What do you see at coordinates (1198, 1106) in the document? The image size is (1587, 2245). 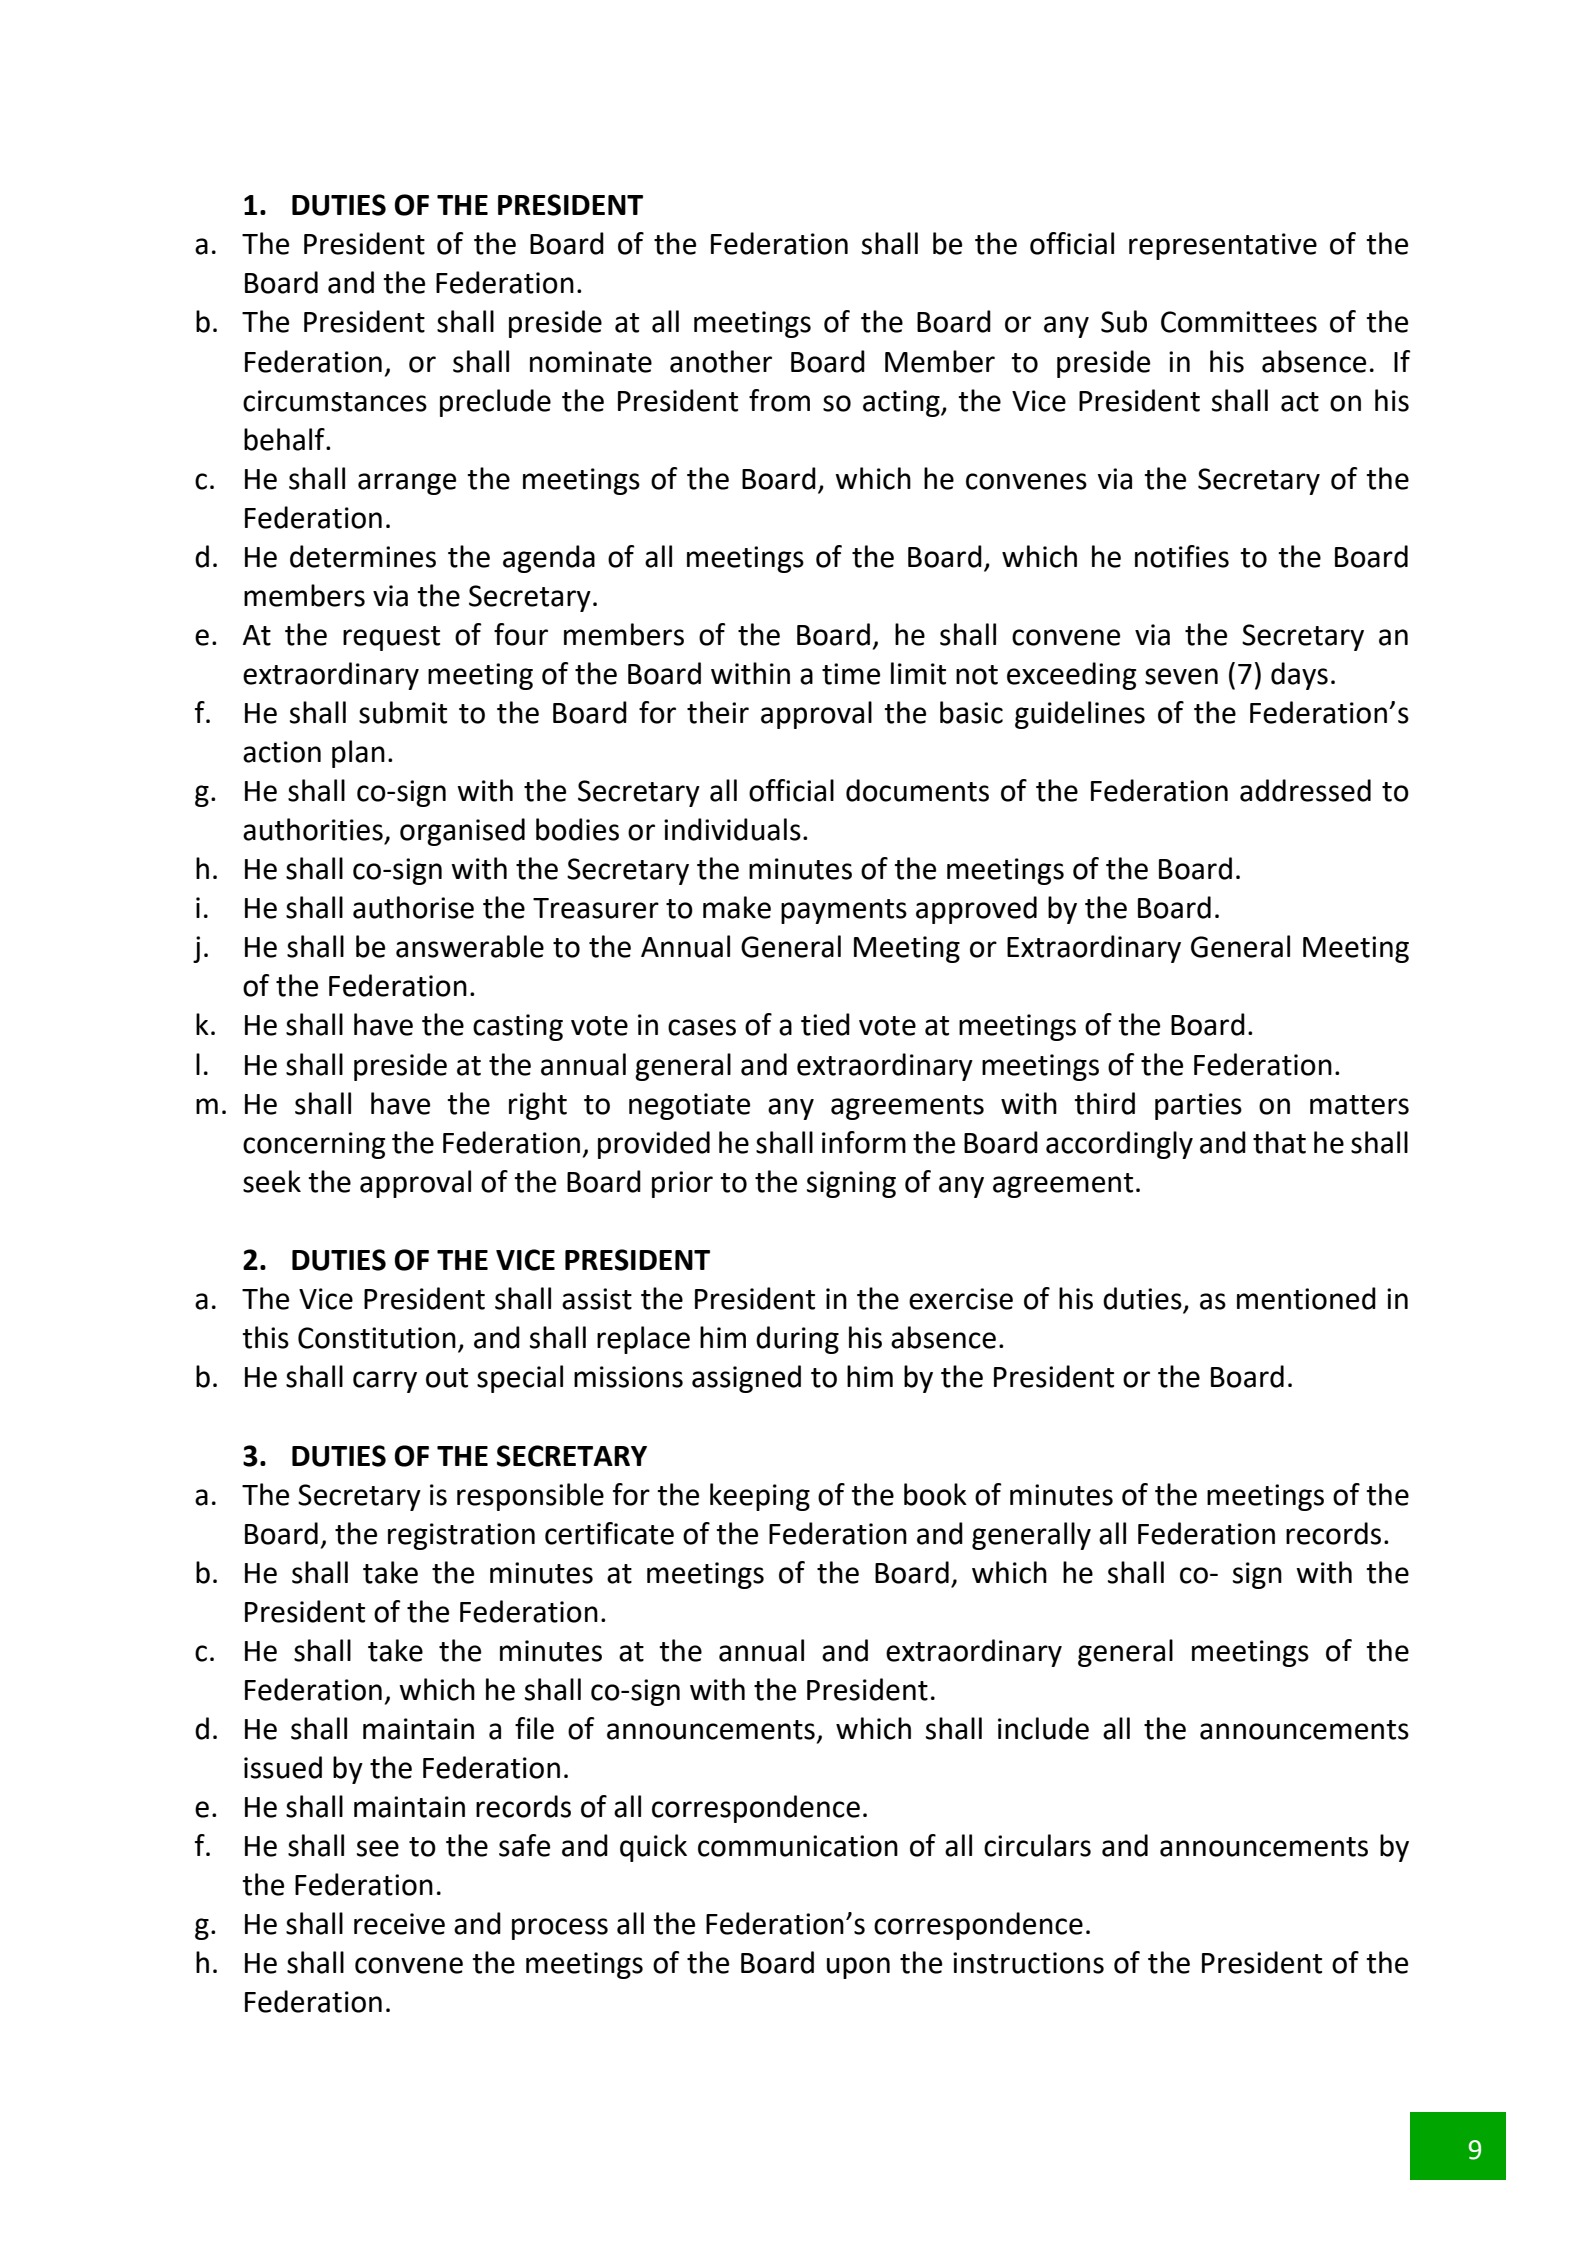 I see `parties` at bounding box center [1198, 1106].
